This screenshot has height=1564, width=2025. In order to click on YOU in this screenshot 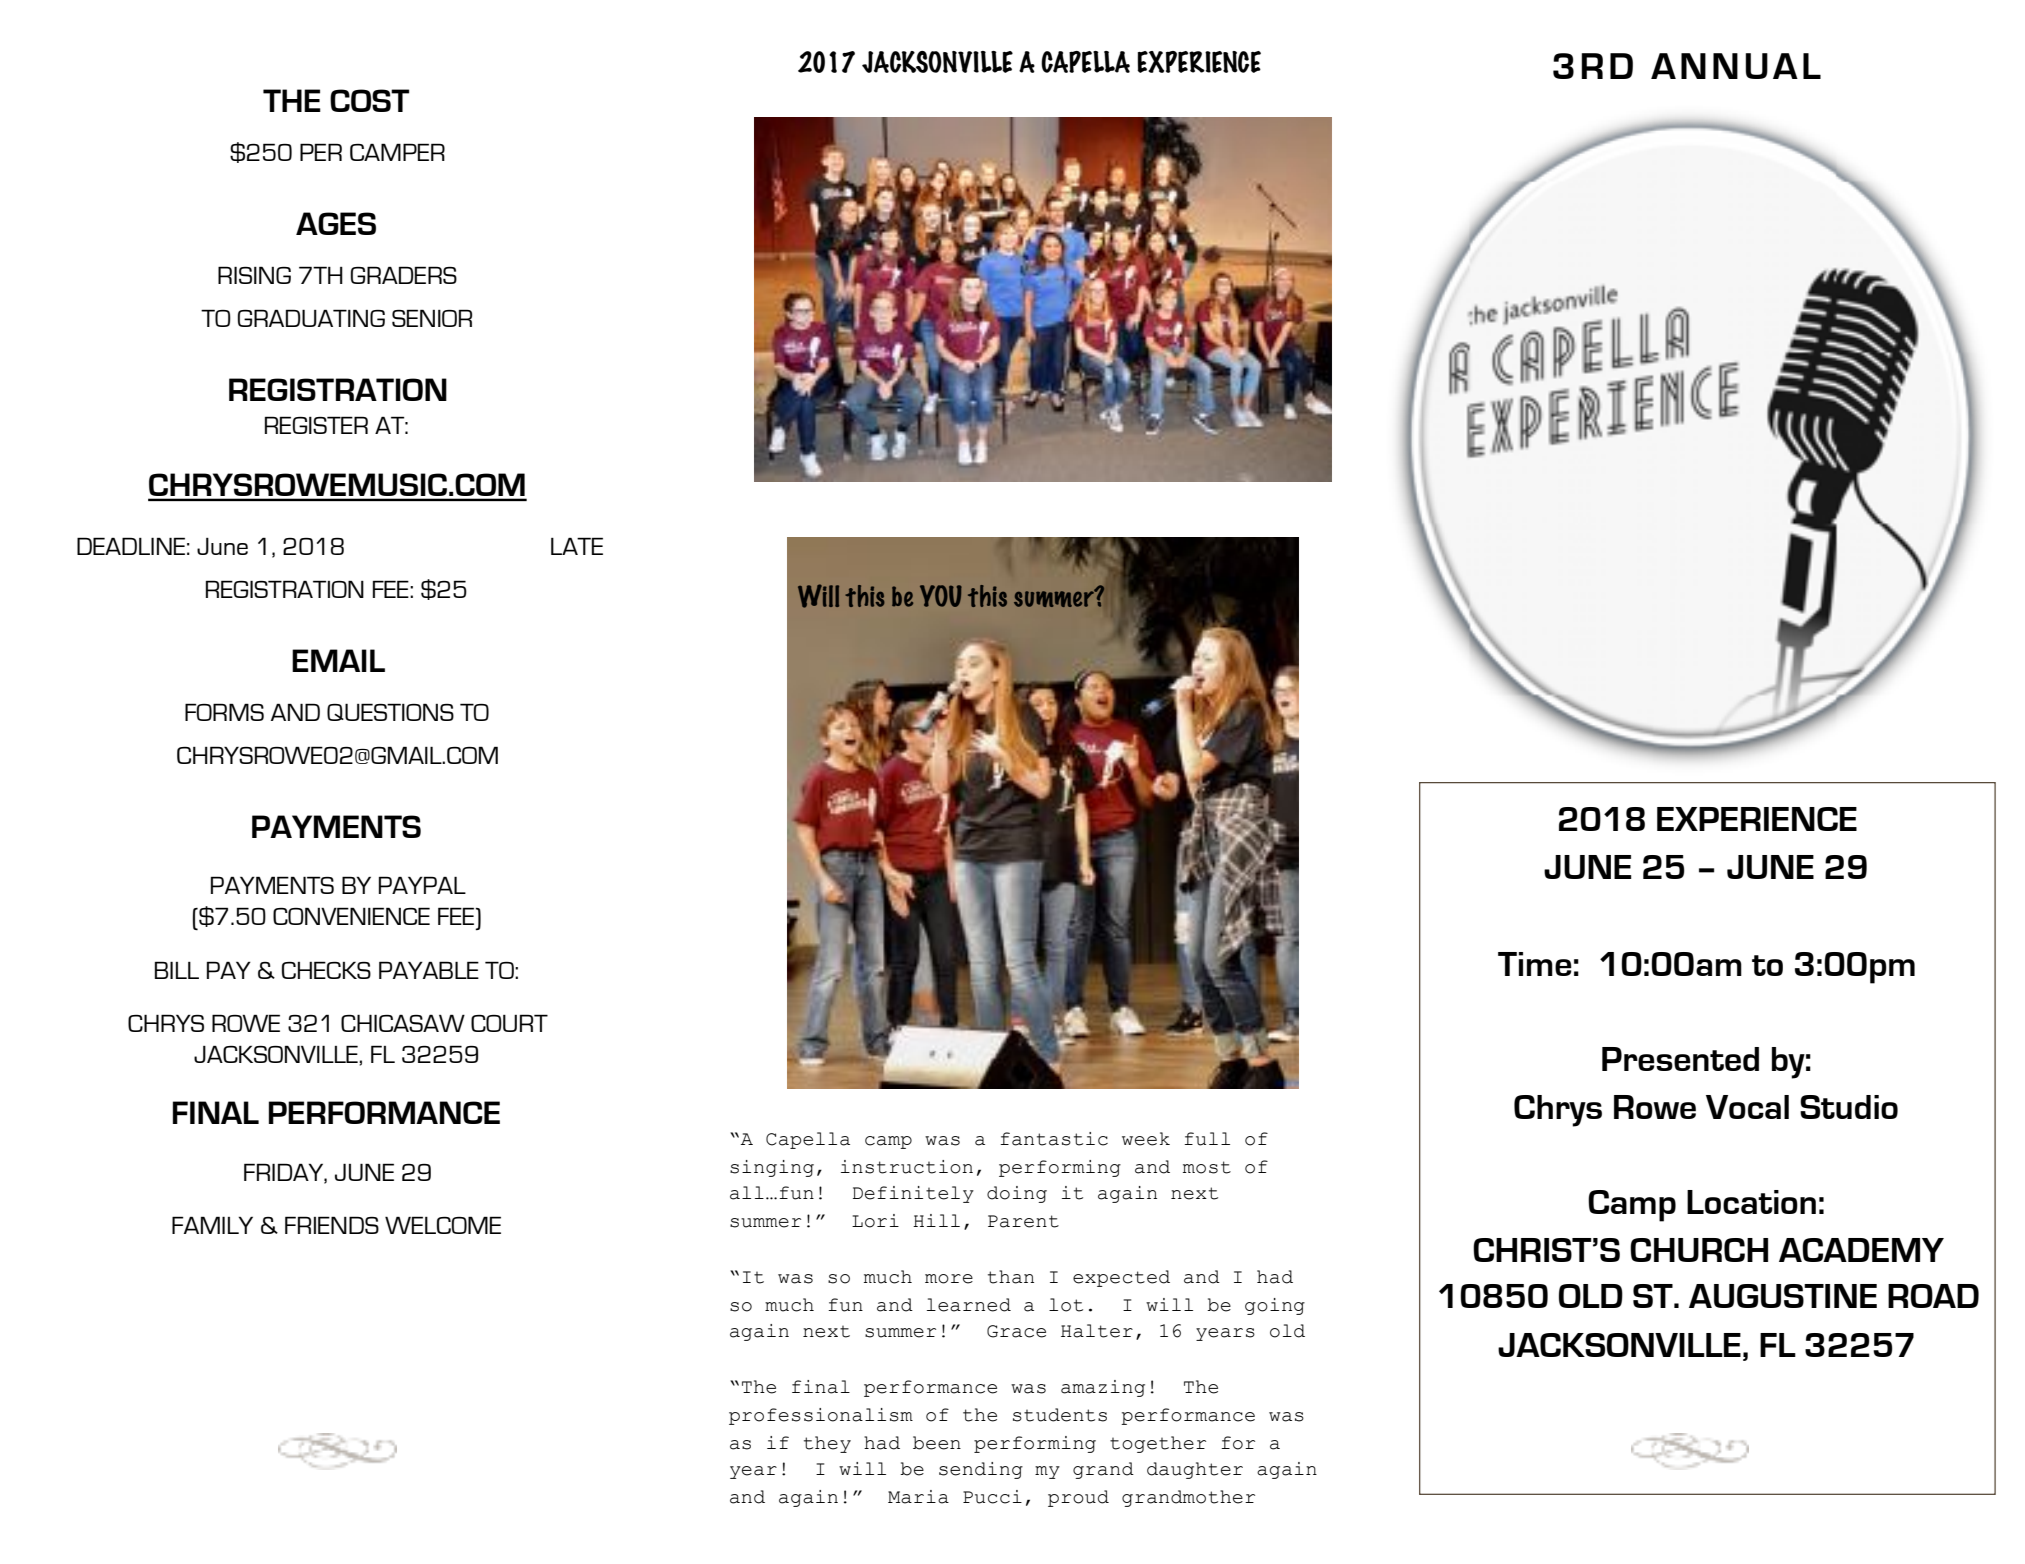, I will do `click(941, 596)`.
